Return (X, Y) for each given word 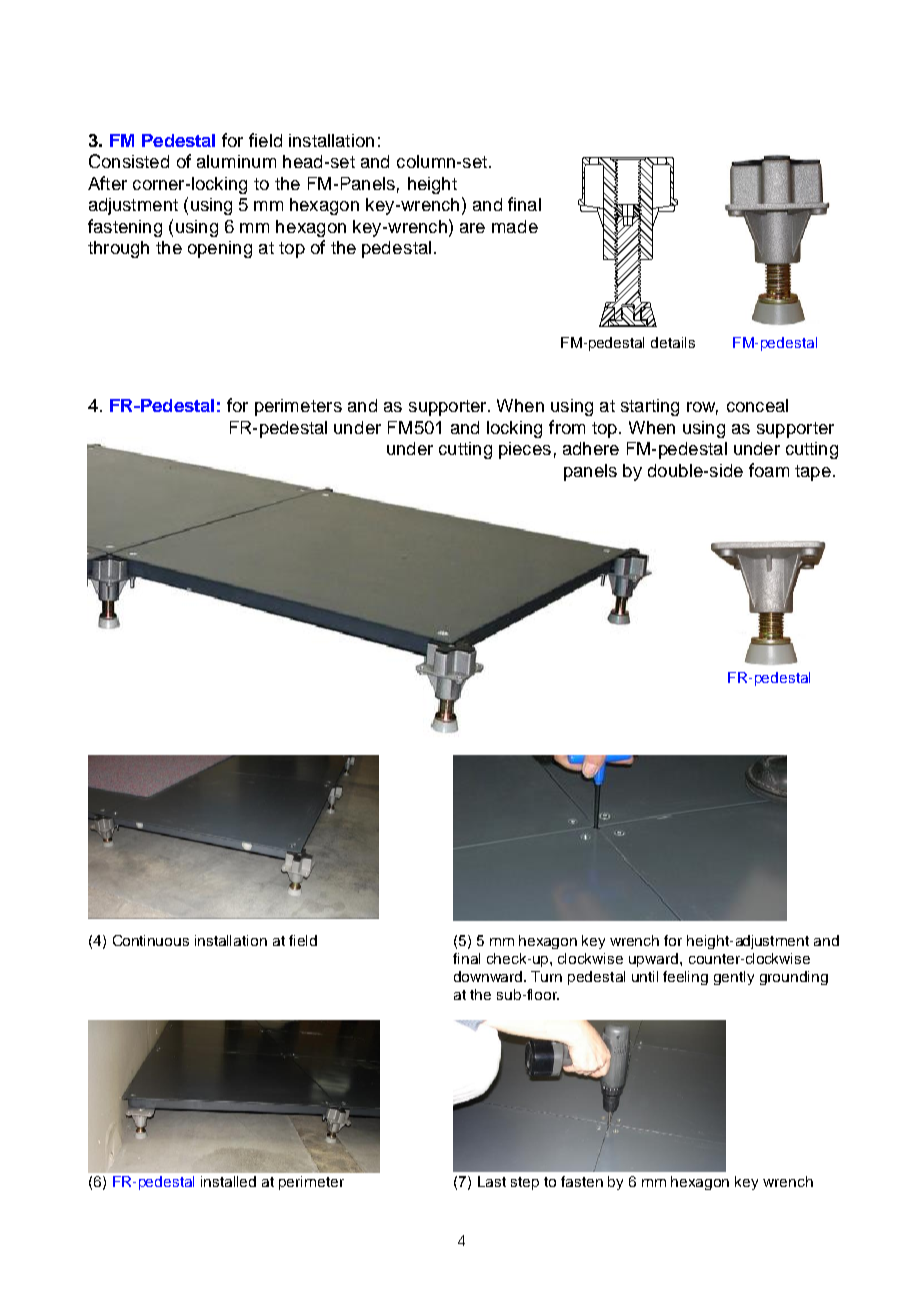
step (525, 1183)
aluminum (236, 161)
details (673, 342)
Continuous (151, 940)
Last (492, 1181)
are (472, 228)
